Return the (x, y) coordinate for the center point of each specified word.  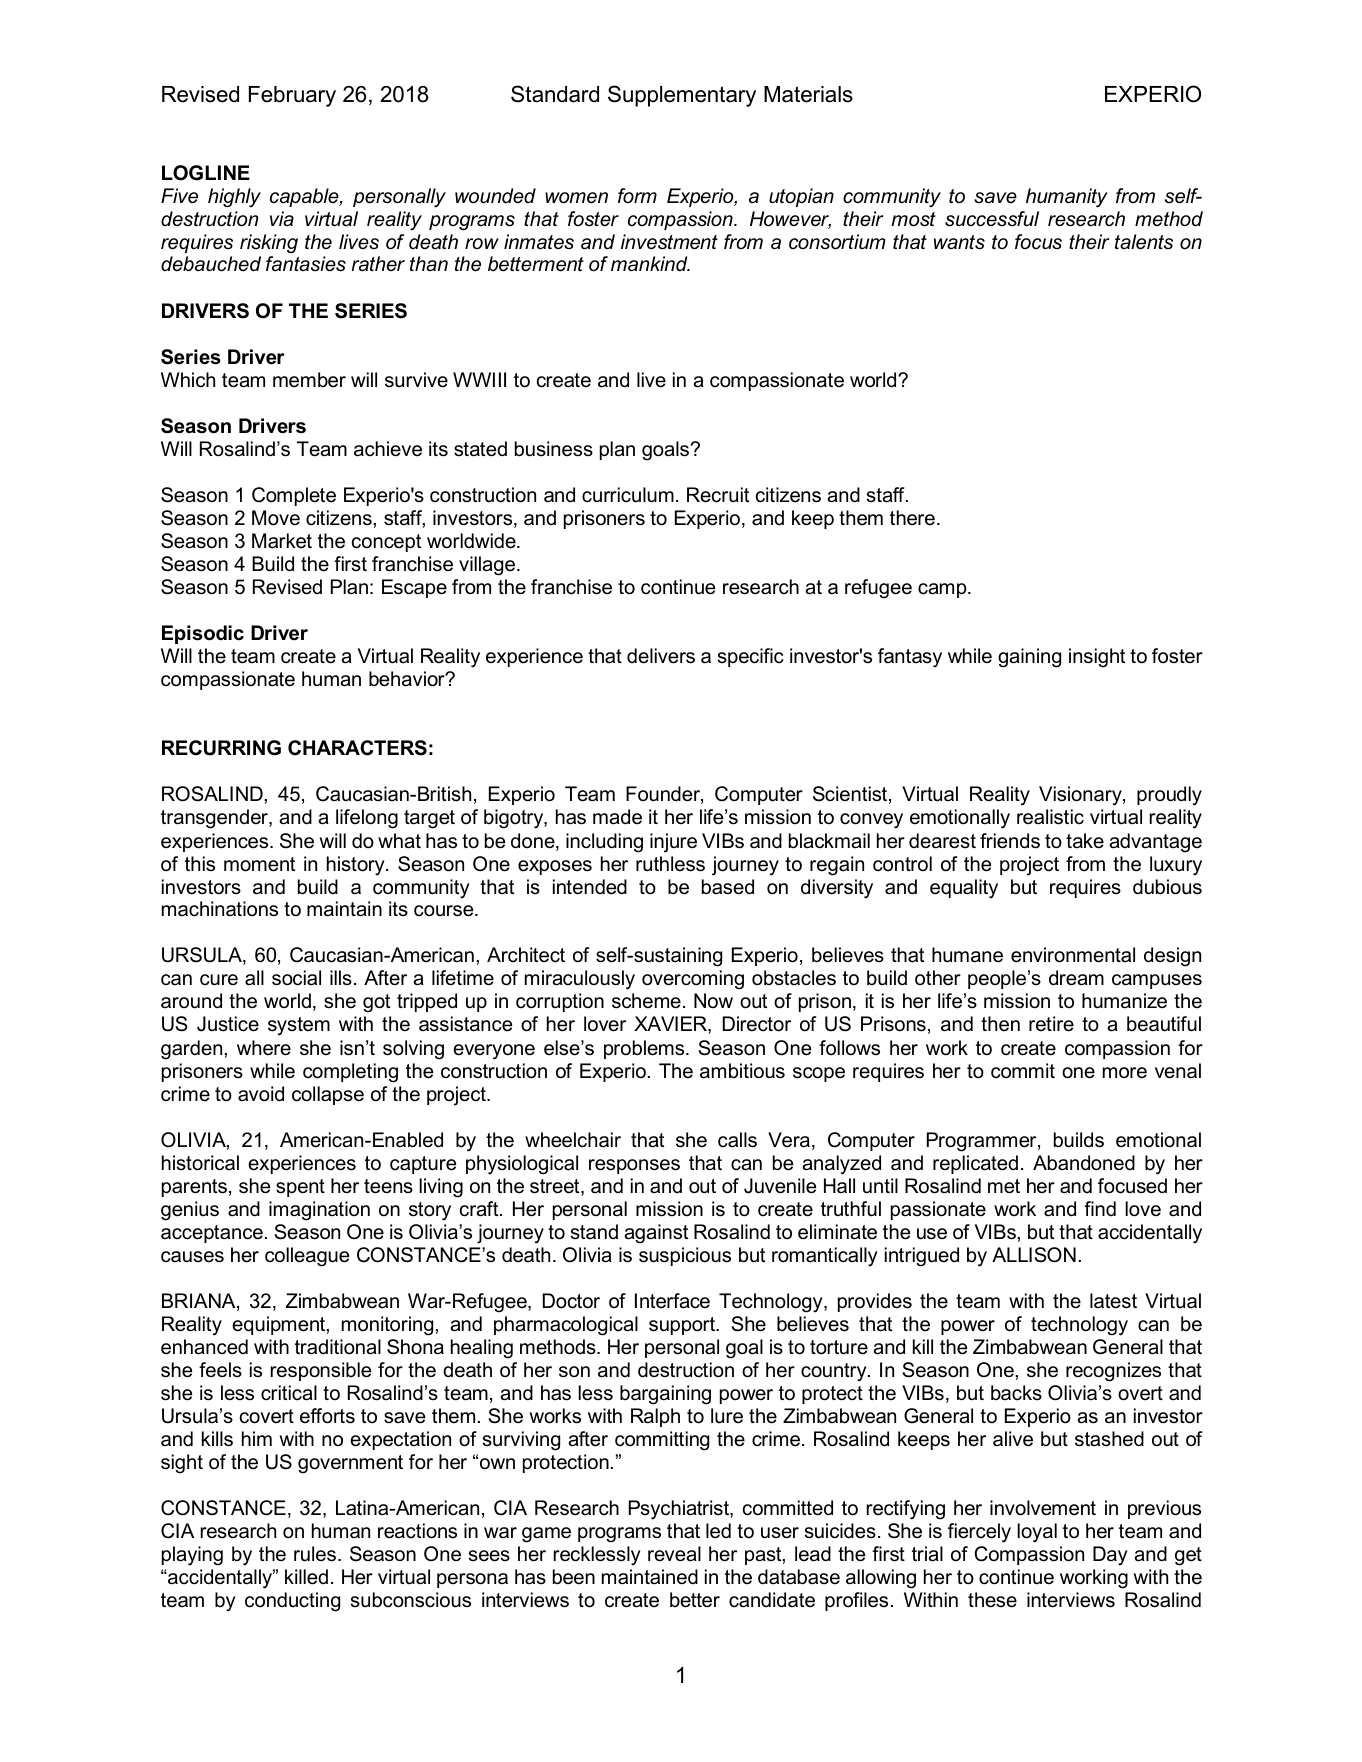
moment (259, 864)
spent (300, 1188)
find (1100, 1208)
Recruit (718, 495)
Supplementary (682, 96)
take (1085, 841)
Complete (294, 496)
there (912, 518)
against (656, 1234)
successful (992, 219)
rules (315, 1554)
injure (673, 843)
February (292, 96)
